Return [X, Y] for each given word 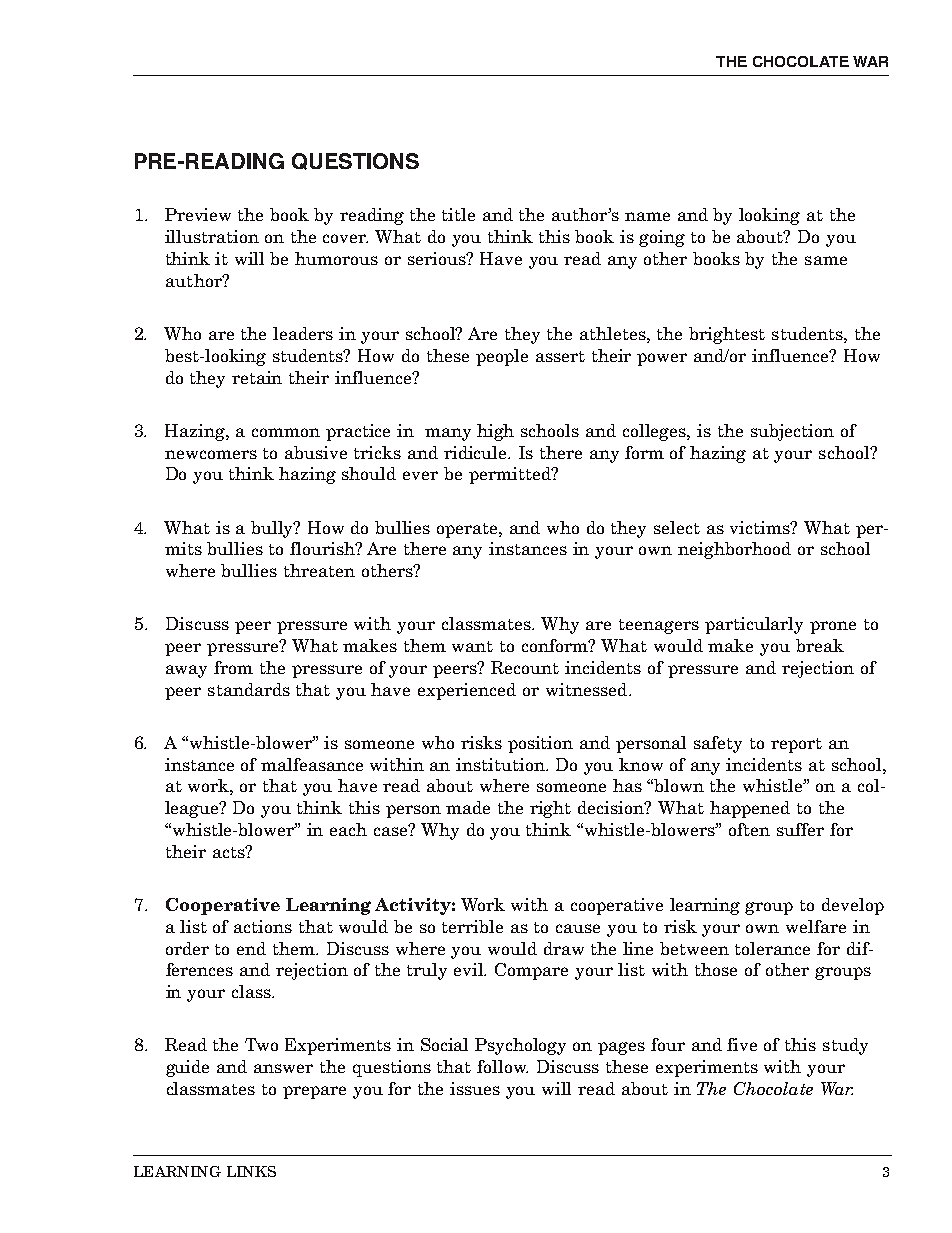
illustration [212, 236]
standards [249, 689]
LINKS [251, 1171]
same [826, 260]
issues [475, 1088]
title [458, 214]
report [796, 745]
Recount [525, 667]
